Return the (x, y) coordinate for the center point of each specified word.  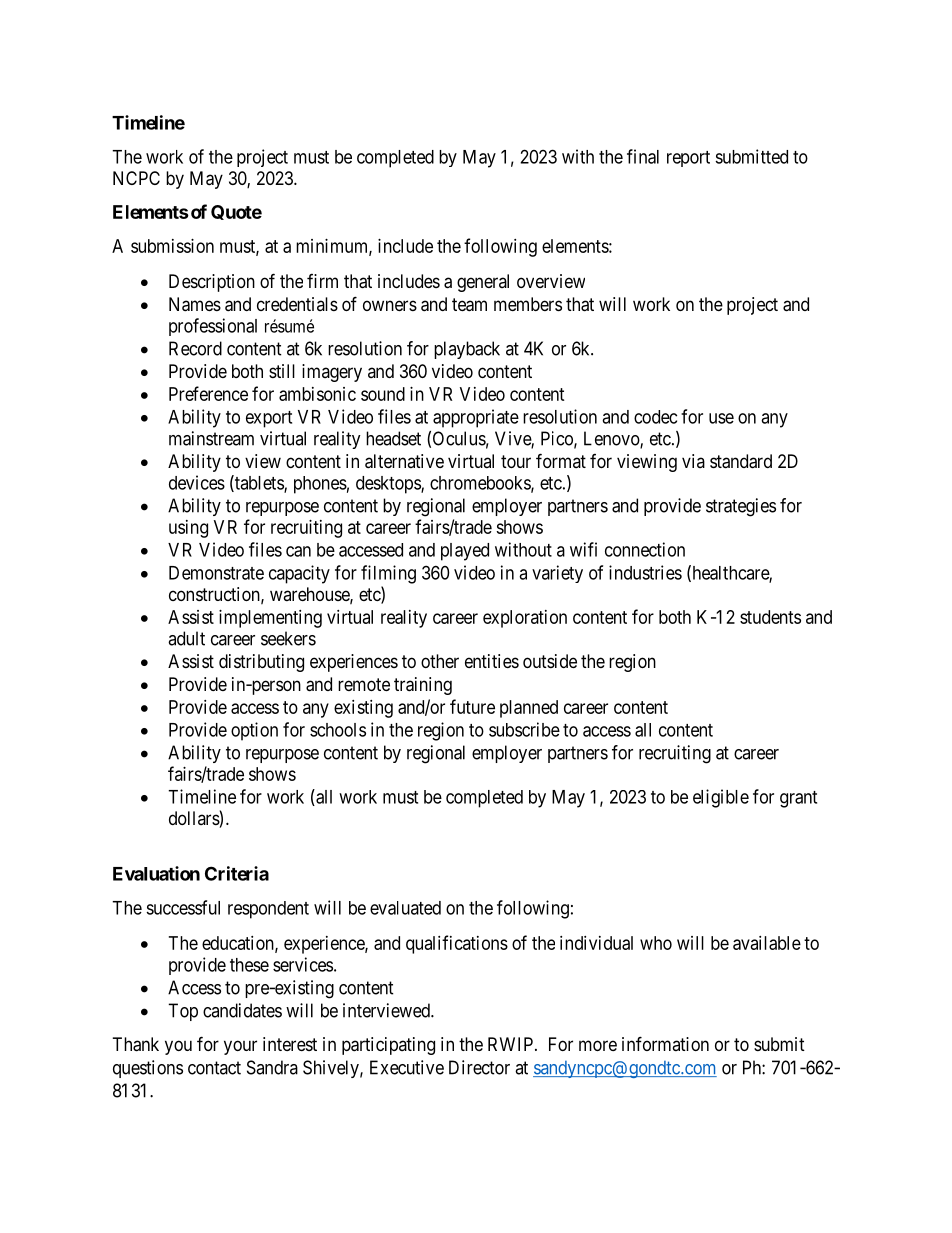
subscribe (524, 729)
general (483, 283)
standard (741, 461)
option (254, 731)
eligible (721, 798)
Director (479, 1067)
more (598, 1045)
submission (172, 246)
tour (516, 461)
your (240, 1047)
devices (197, 482)
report (688, 159)
